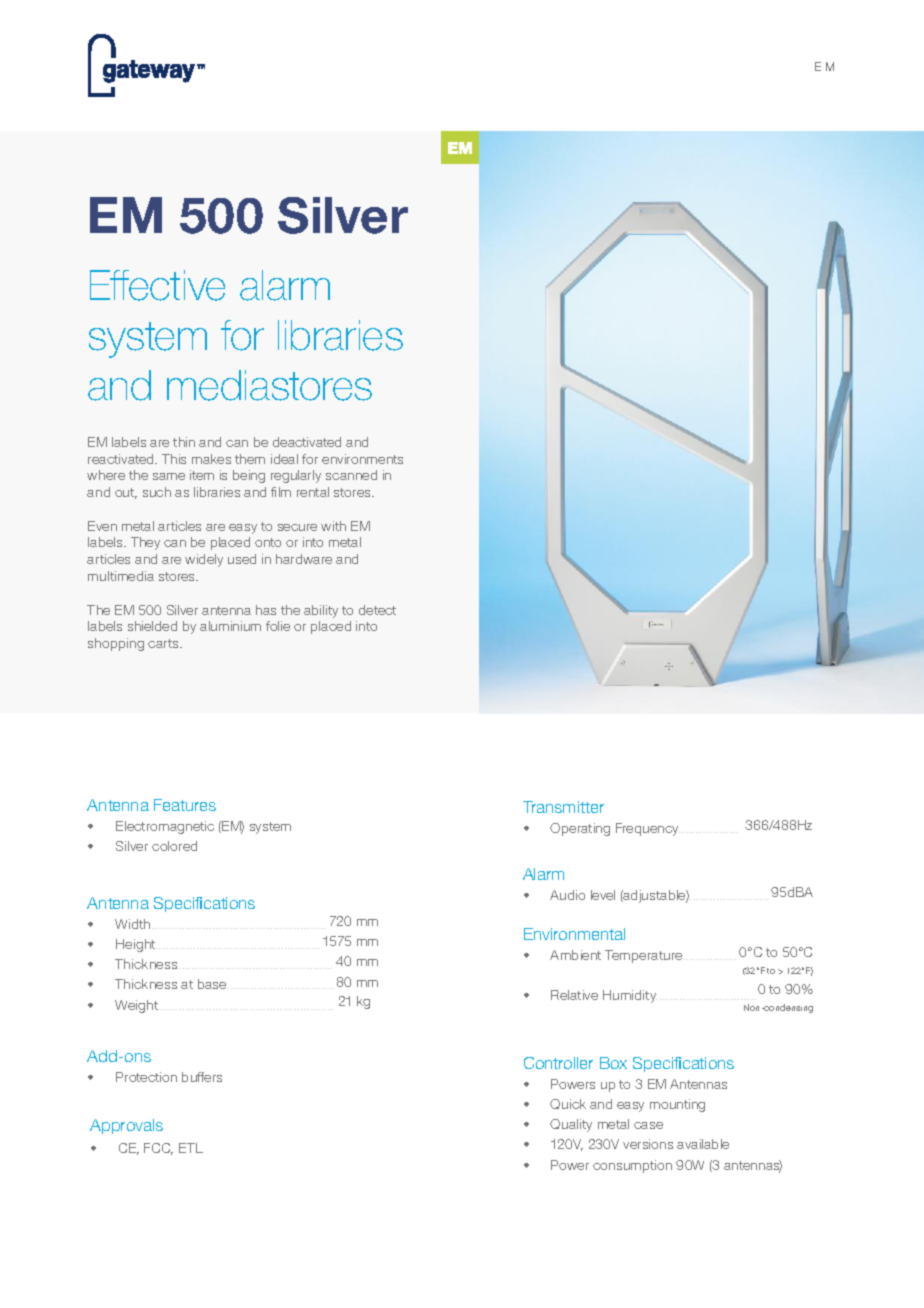 Image resolution: width=924 pixels, height=1308 pixels. I want to click on Effective, so click(157, 285).
